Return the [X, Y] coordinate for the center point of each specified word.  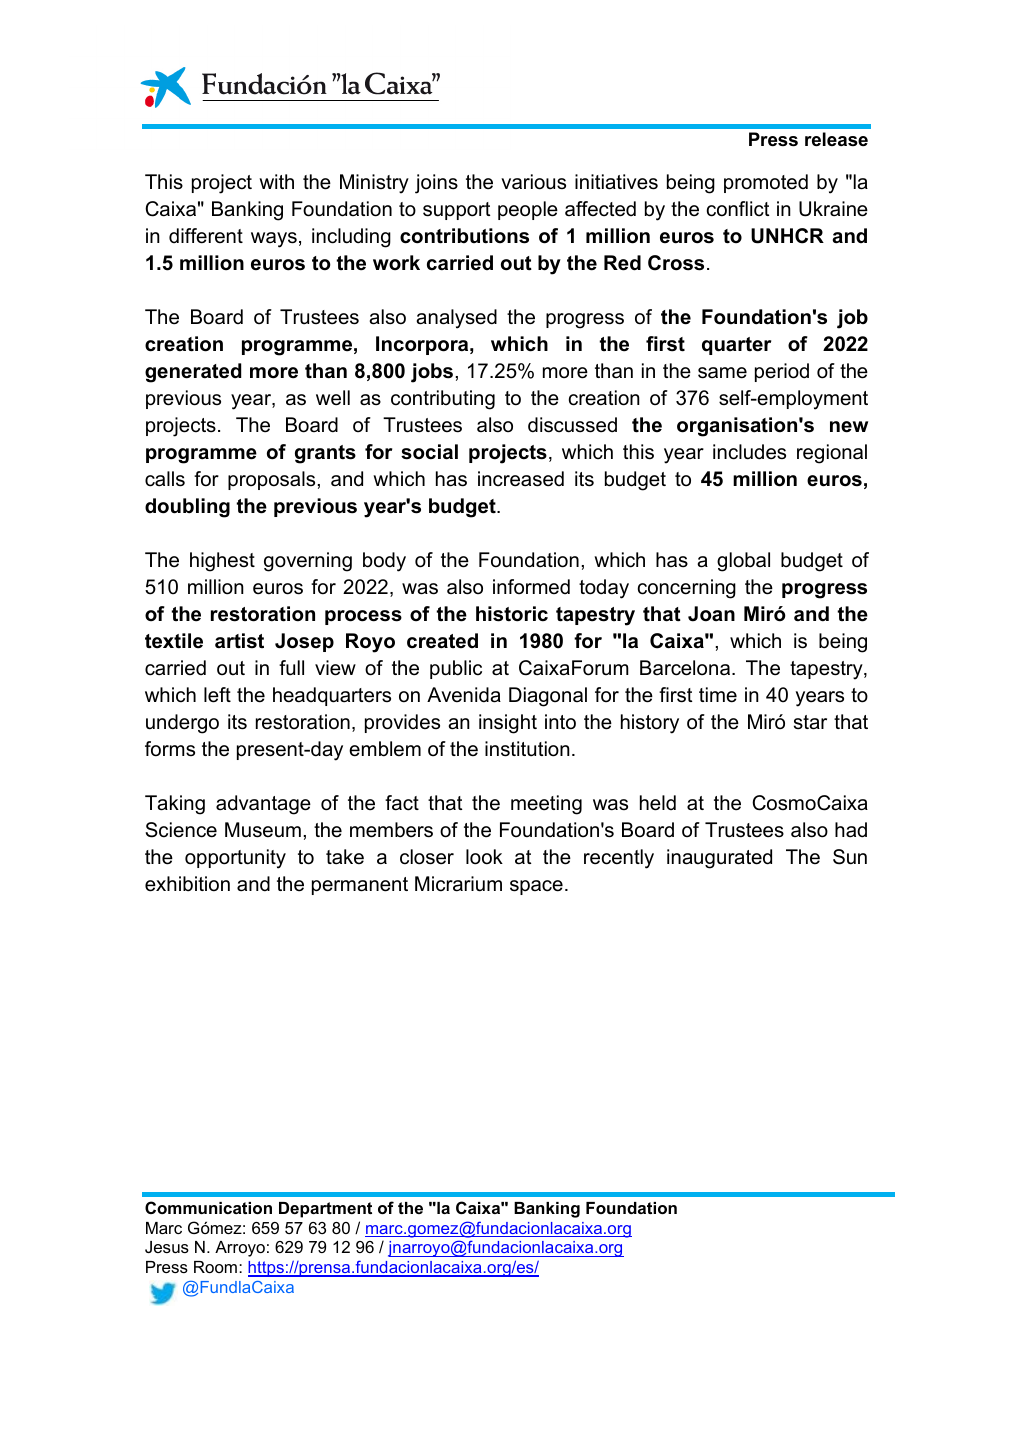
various [533, 182]
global [743, 562]
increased [521, 479]
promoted [766, 183]
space [536, 887]
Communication [208, 1207]
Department [325, 1210]
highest [222, 562]
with [276, 181]
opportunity [235, 859]
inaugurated [719, 859]
